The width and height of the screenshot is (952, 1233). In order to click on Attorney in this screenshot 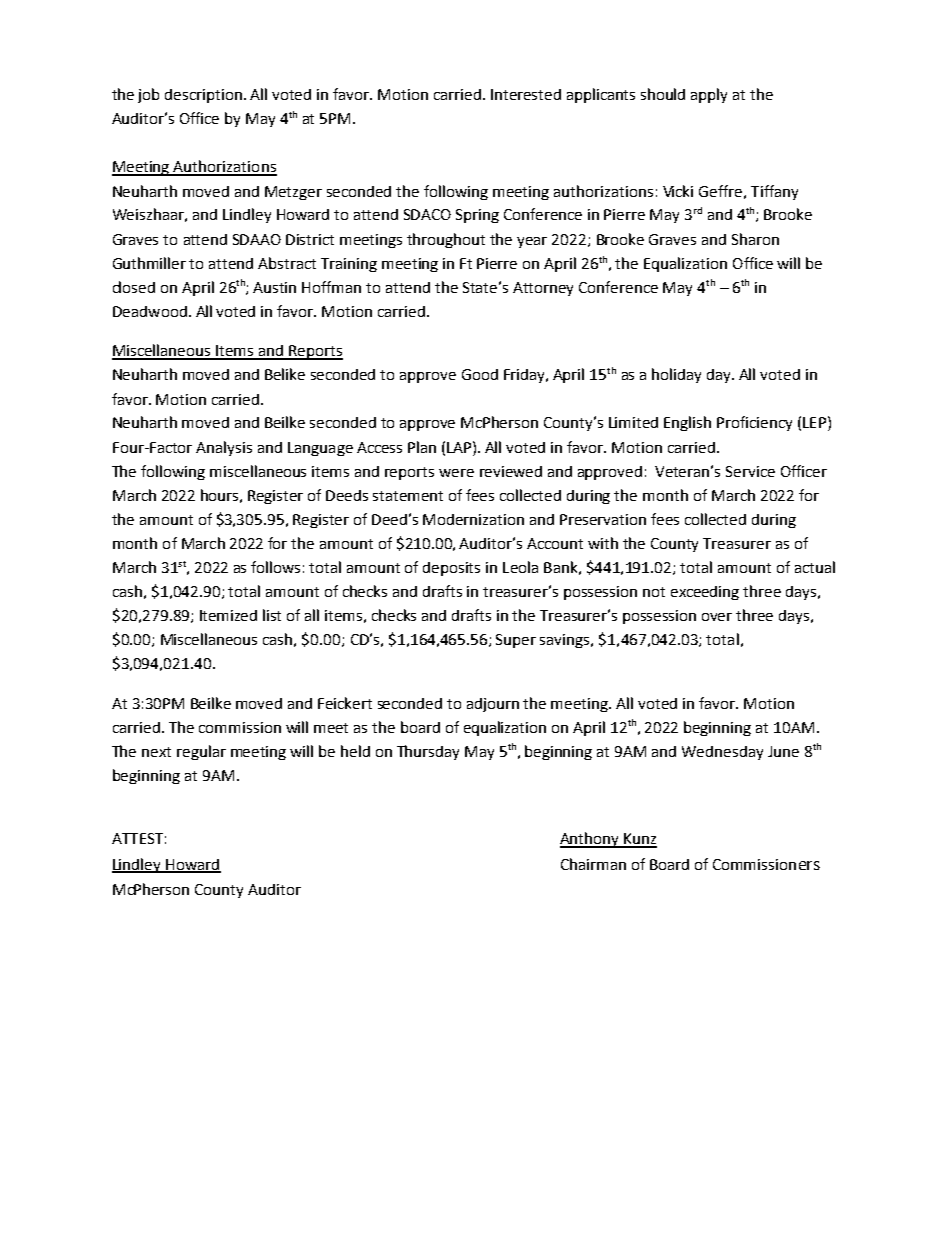, I will do `click(543, 289)`.
